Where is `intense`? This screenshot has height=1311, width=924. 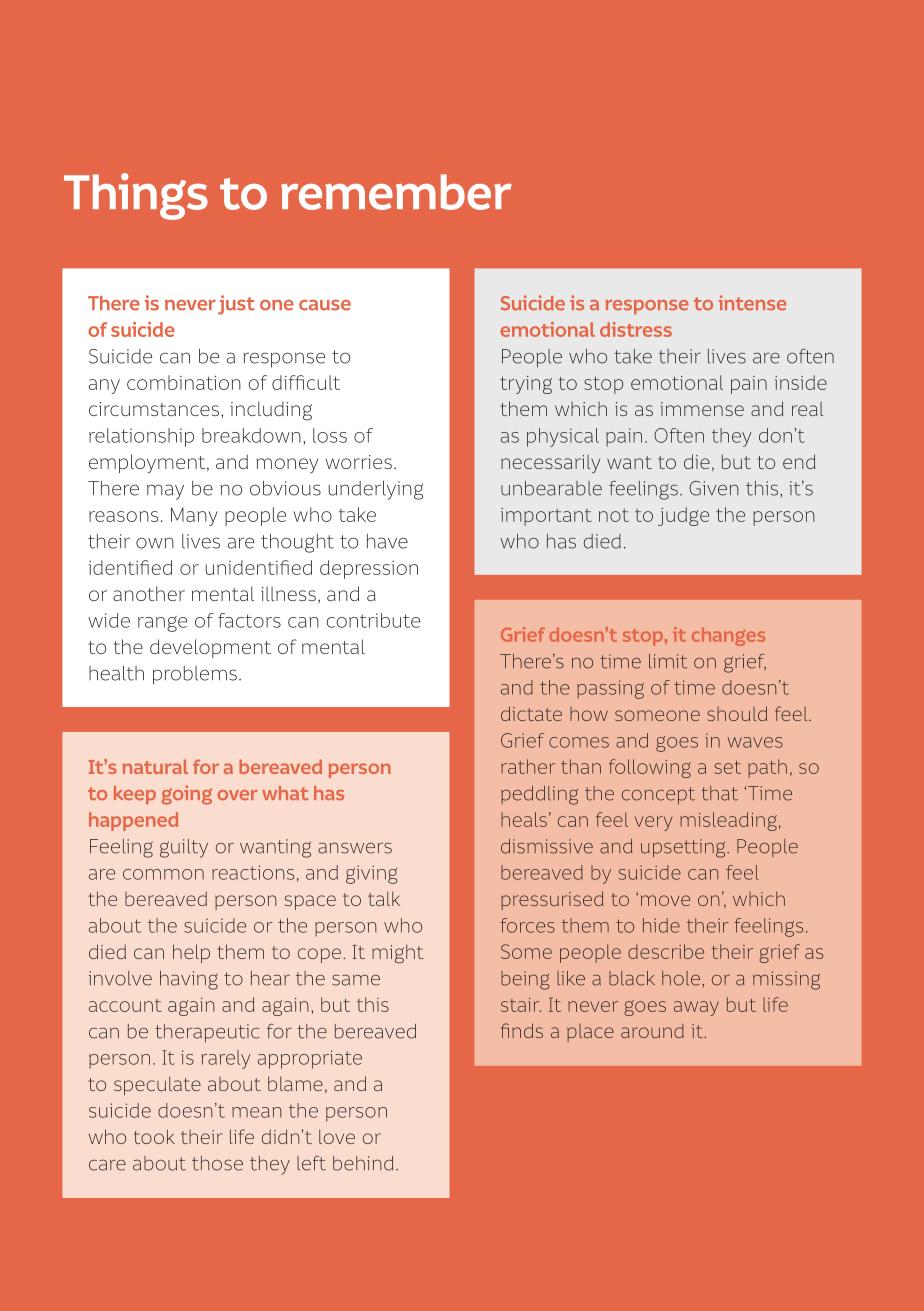 intense is located at coordinates (752, 303).
